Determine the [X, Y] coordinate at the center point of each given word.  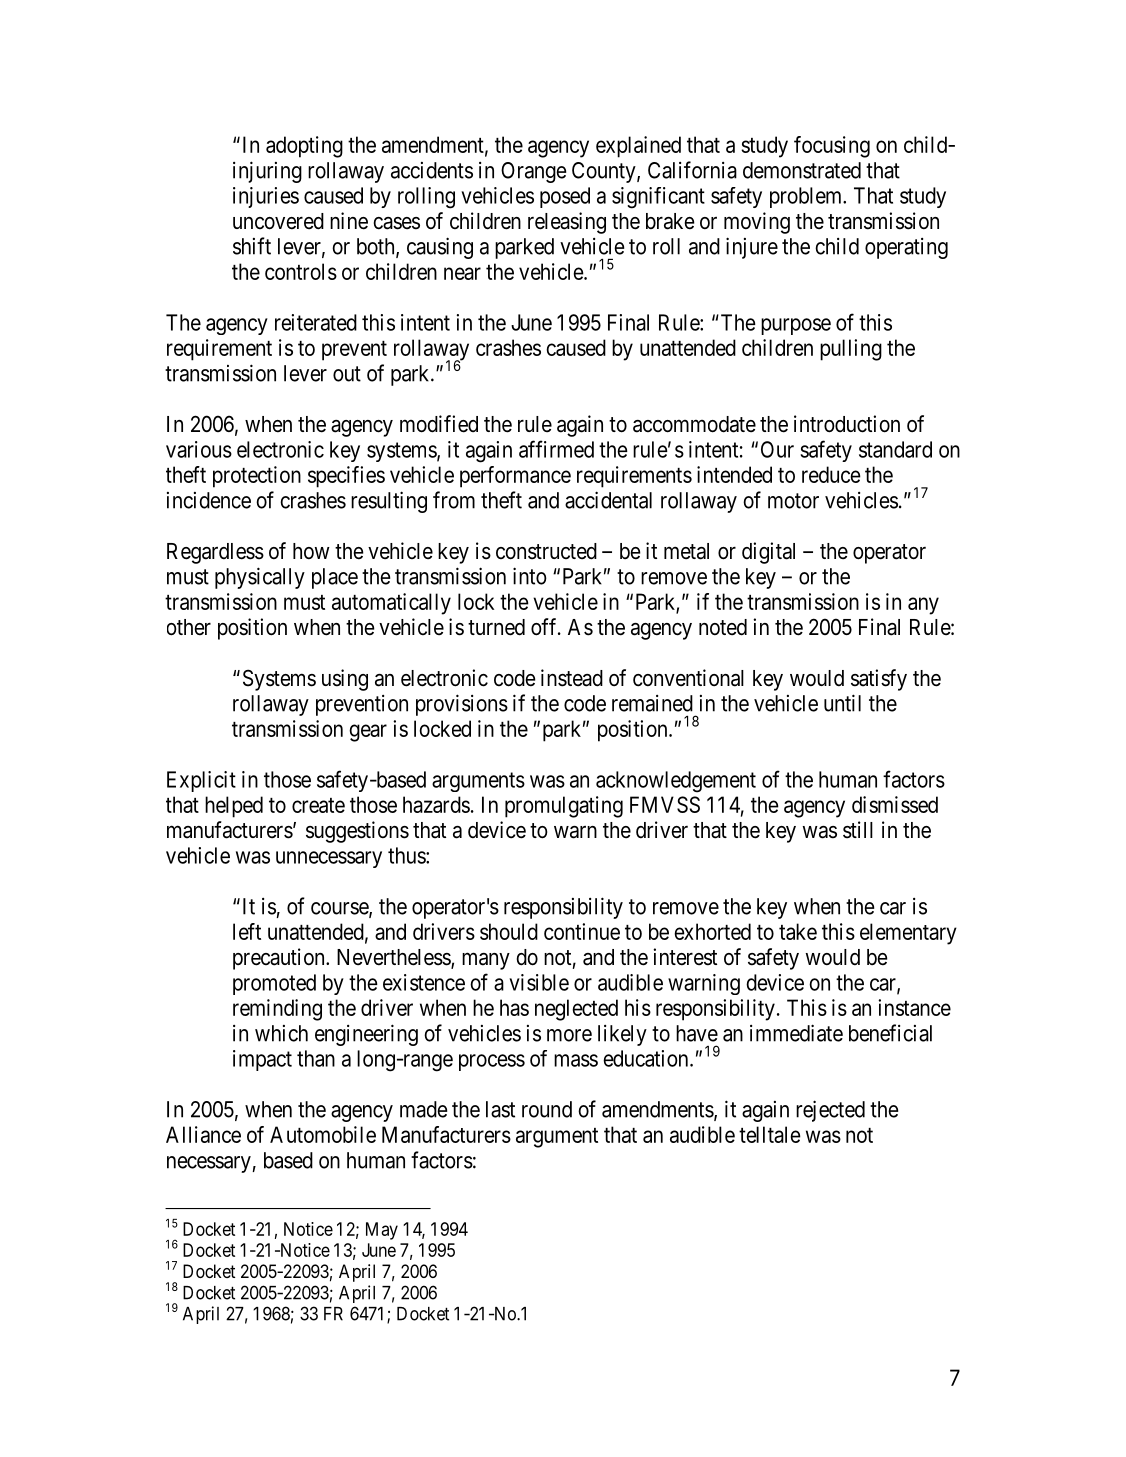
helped [234, 807]
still [858, 830]
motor [793, 501]
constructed [546, 551]
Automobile [323, 1134]
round [547, 1109]
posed [565, 197]
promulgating [564, 807]
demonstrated [802, 170]
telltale [770, 1134]
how [311, 551]
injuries [266, 197]
